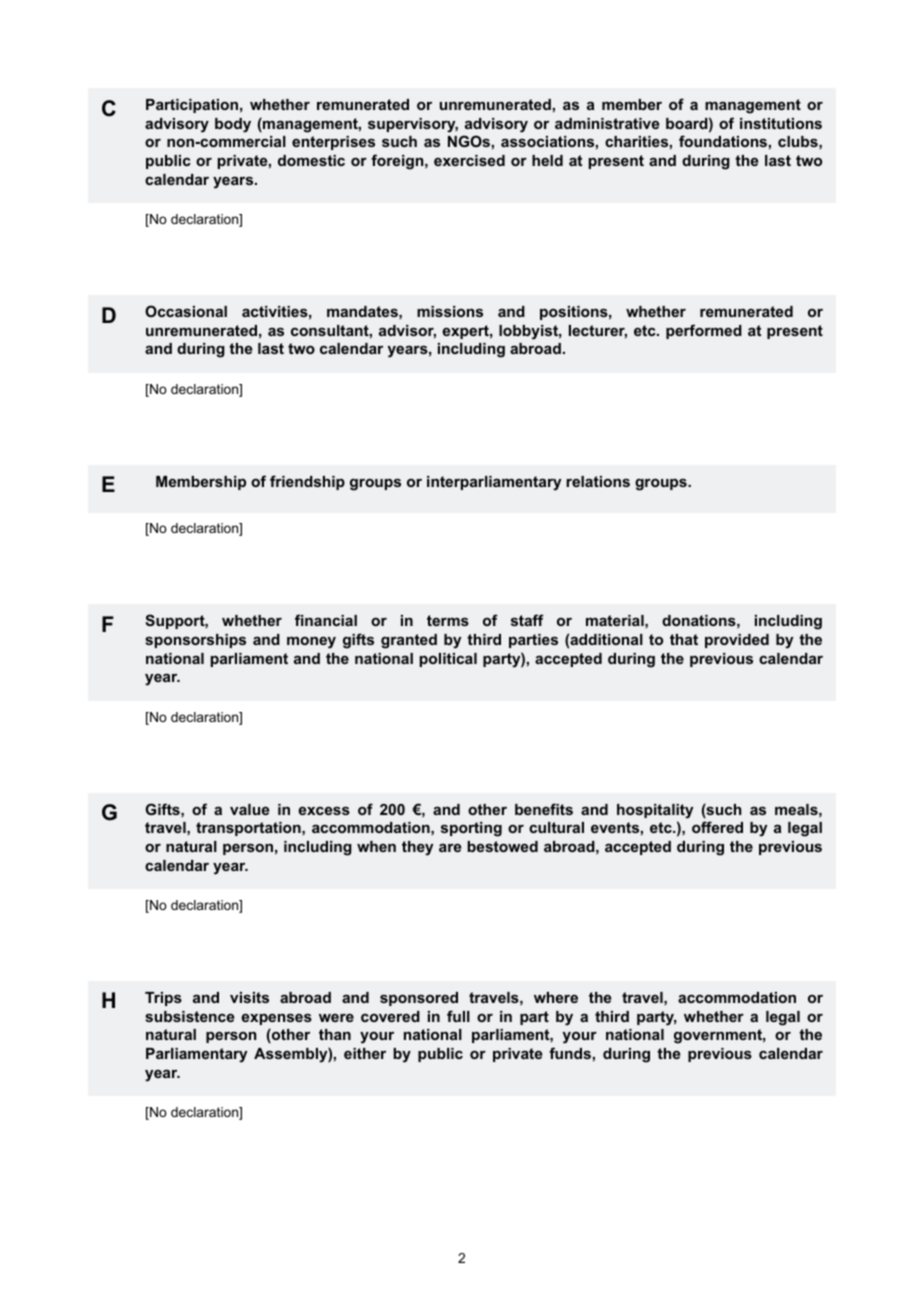 The width and height of the screenshot is (924, 1308). I want to click on hospitality, so click(655, 811).
